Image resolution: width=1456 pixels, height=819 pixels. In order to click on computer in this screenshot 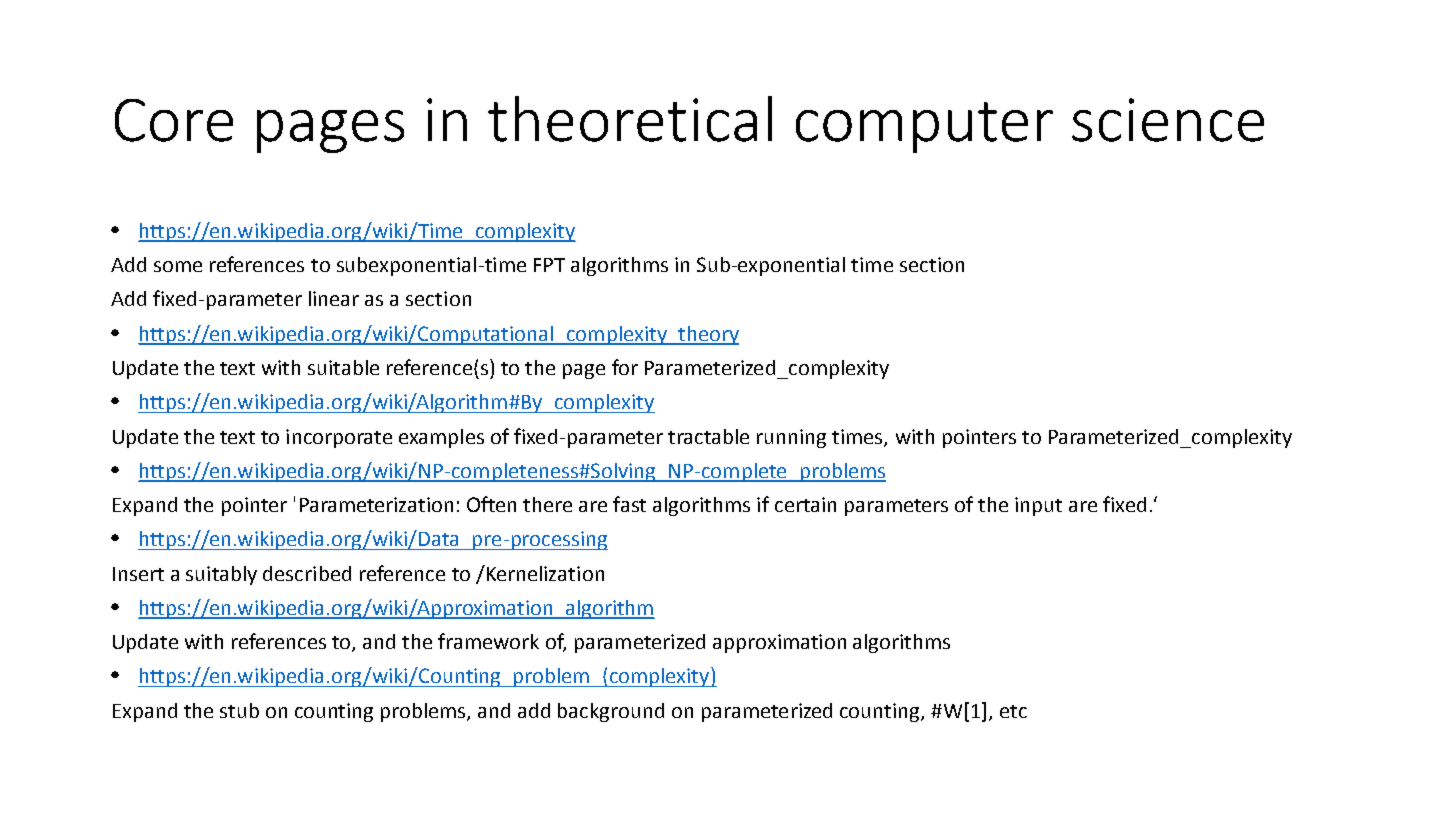, I will do `click(924, 127)`.
